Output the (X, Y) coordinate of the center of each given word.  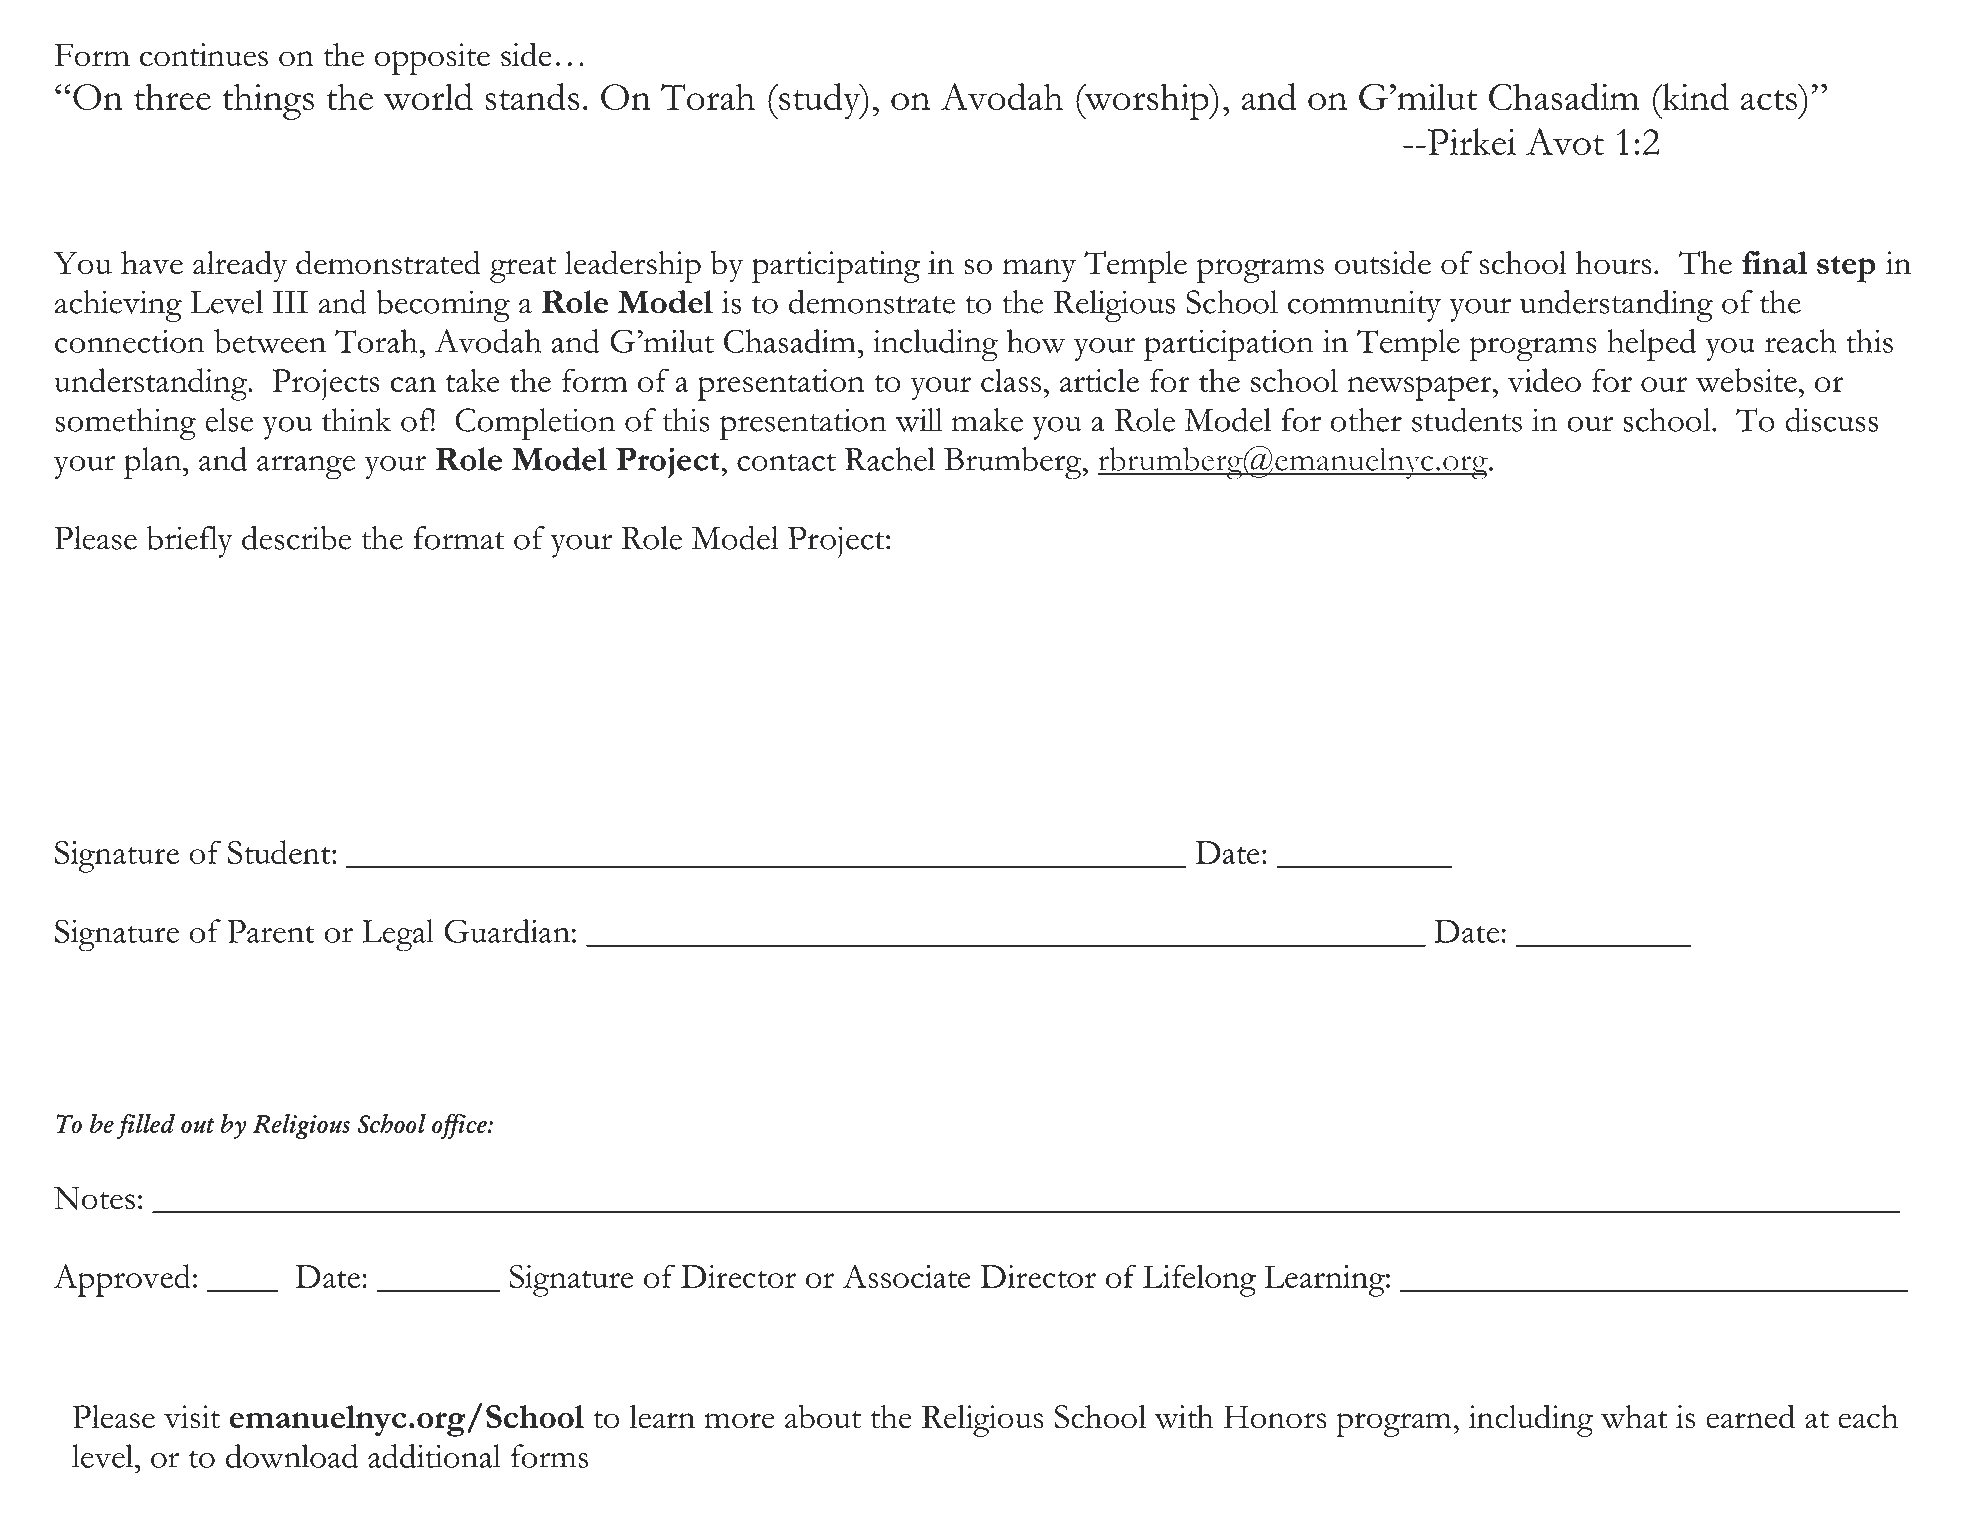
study (820, 101)
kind (1694, 96)
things (268, 101)
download (292, 1456)
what (1634, 1417)
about (823, 1416)
